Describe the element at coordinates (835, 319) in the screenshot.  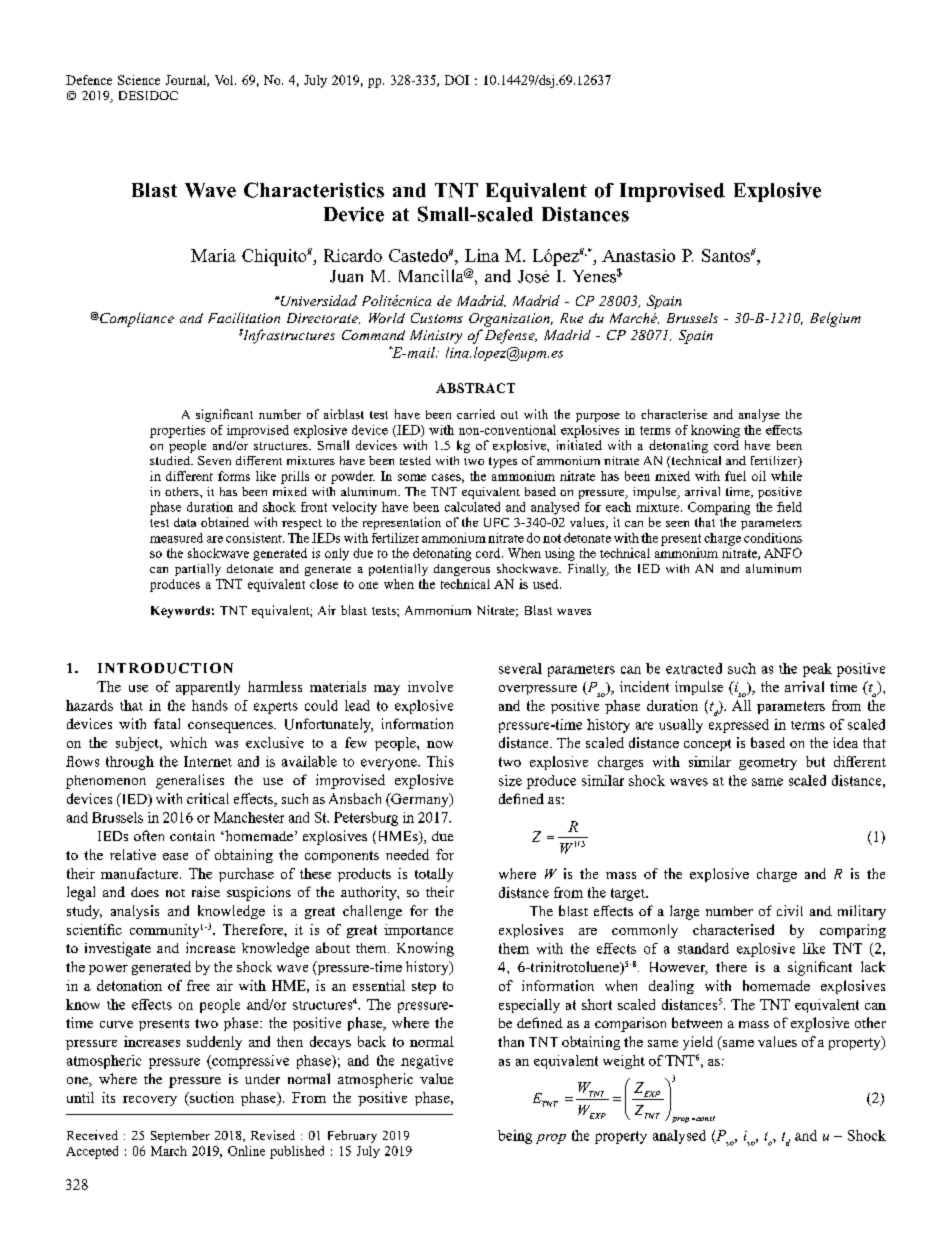
I see `Belgium` at that location.
